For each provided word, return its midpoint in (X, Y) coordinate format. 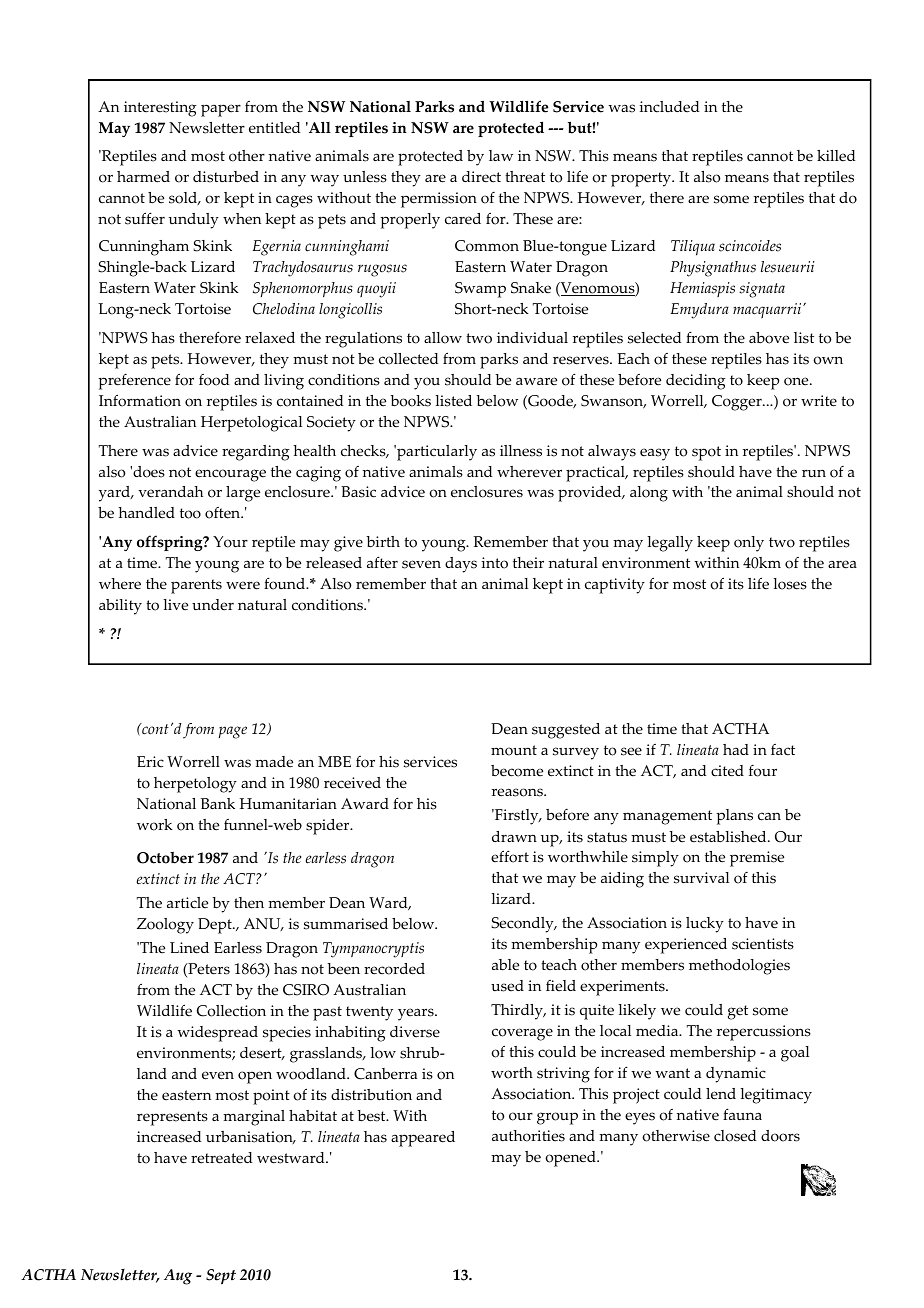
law (501, 155)
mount (514, 750)
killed (836, 156)
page (233, 732)
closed (735, 1136)
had (736, 749)
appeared (423, 1139)
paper (221, 110)
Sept (221, 1277)
